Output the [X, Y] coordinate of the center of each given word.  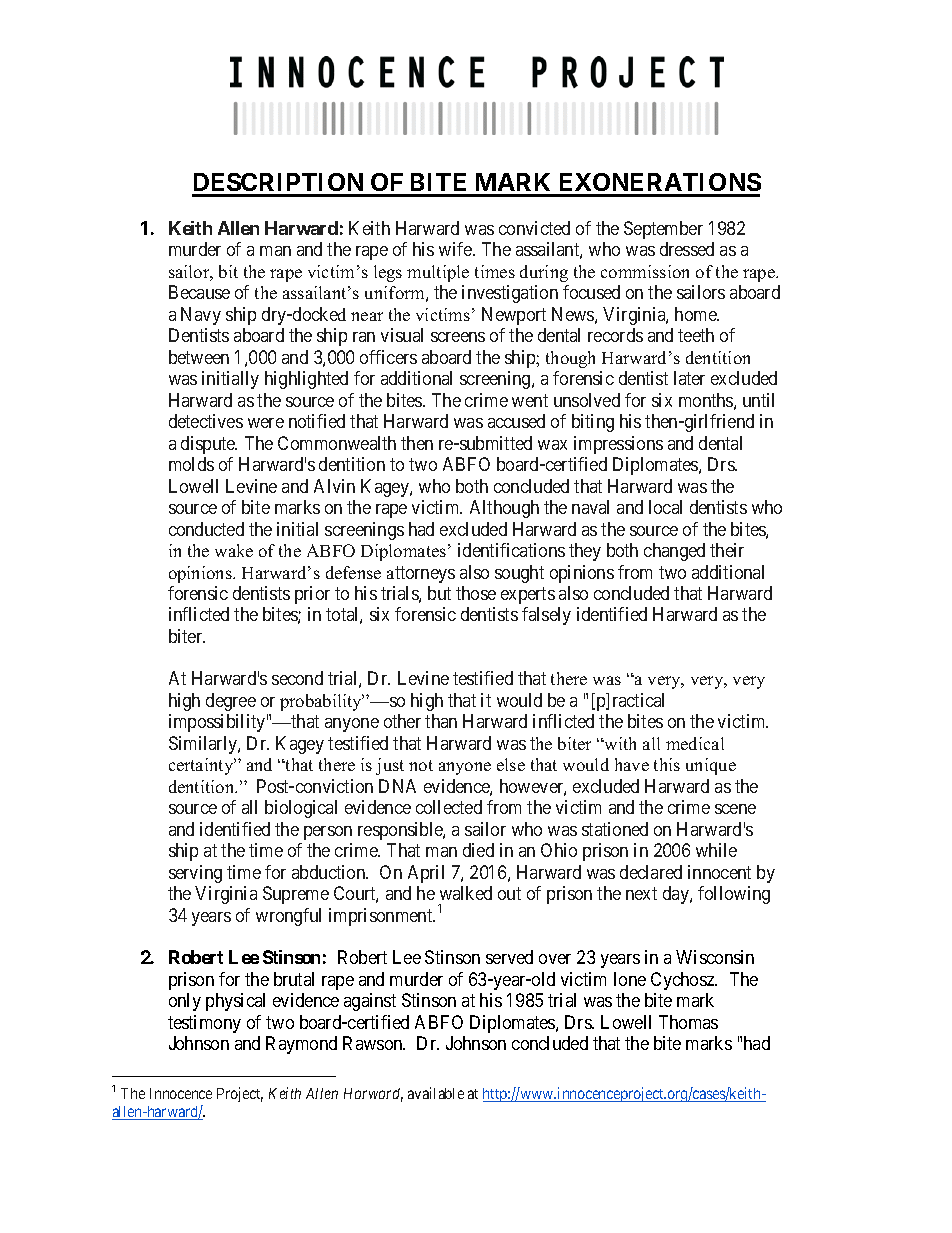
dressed [687, 249]
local [665, 507]
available [436, 1093]
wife [456, 249]
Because [199, 292]
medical [695, 743]
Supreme [296, 895]
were [266, 423]
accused [516, 421]
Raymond [301, 1045]
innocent [719, 872]
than [441, 721]
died [478, 850]
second [297, 678]
